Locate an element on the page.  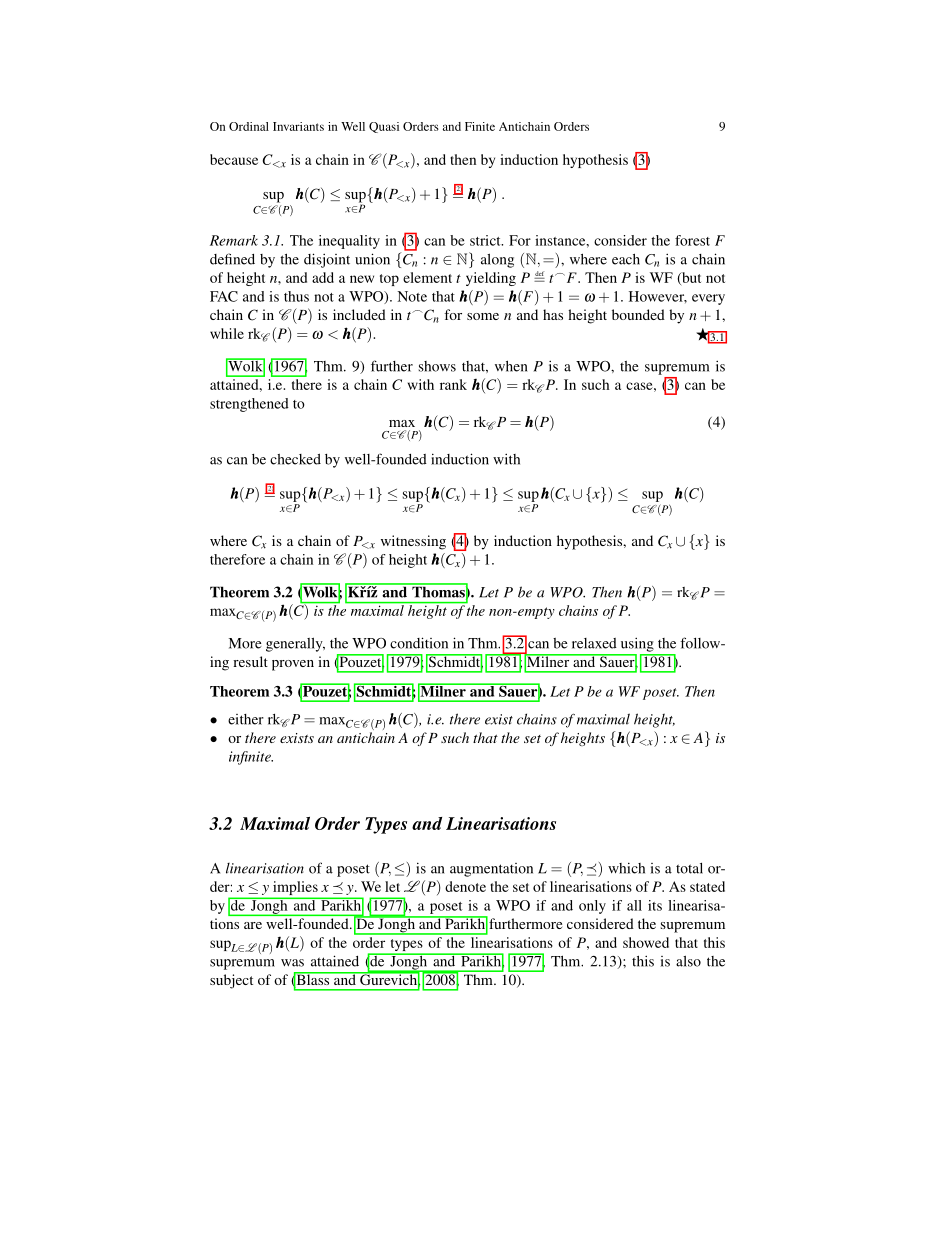
which is located at coordinates (626, 868).
